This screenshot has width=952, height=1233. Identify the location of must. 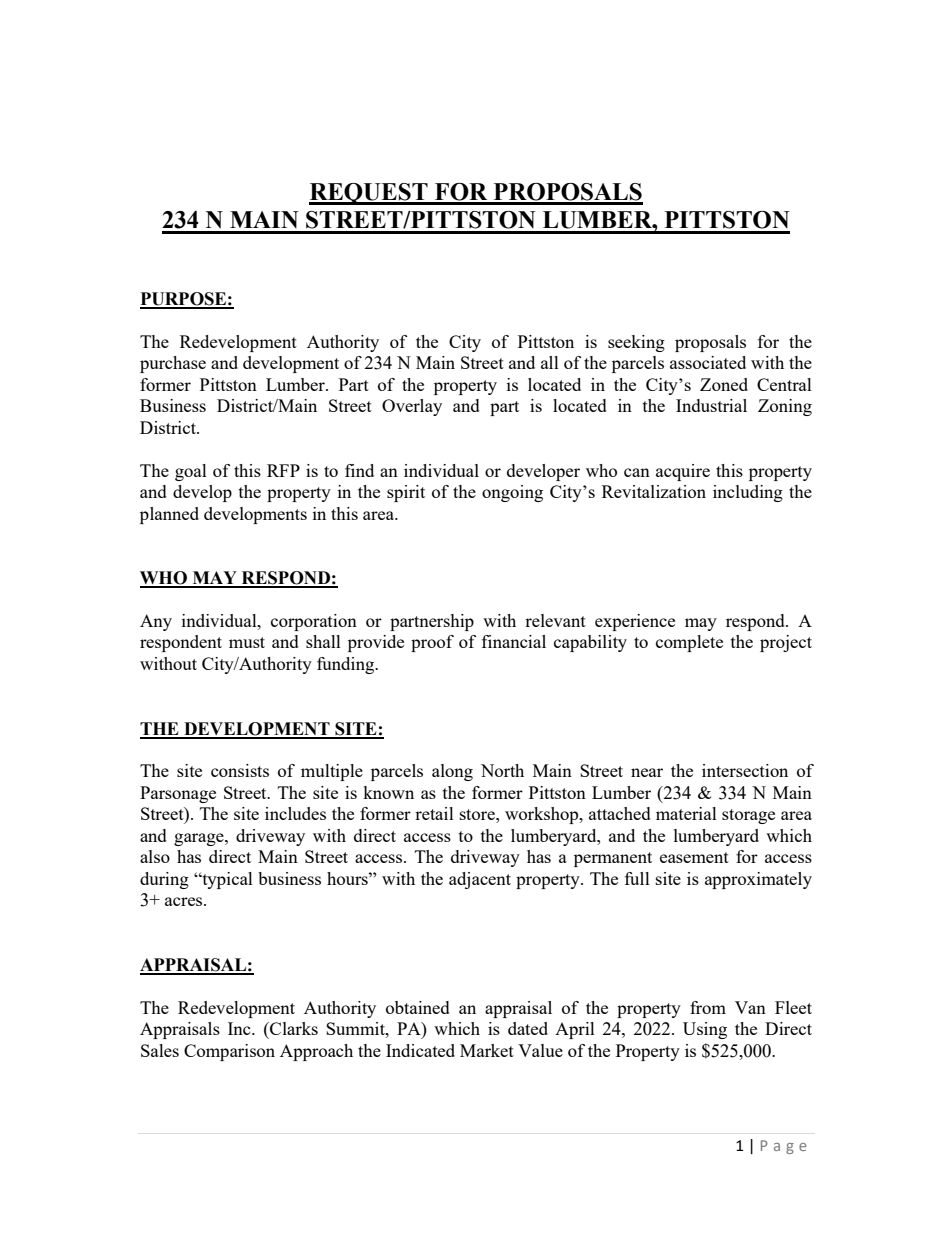
(247, 642).
